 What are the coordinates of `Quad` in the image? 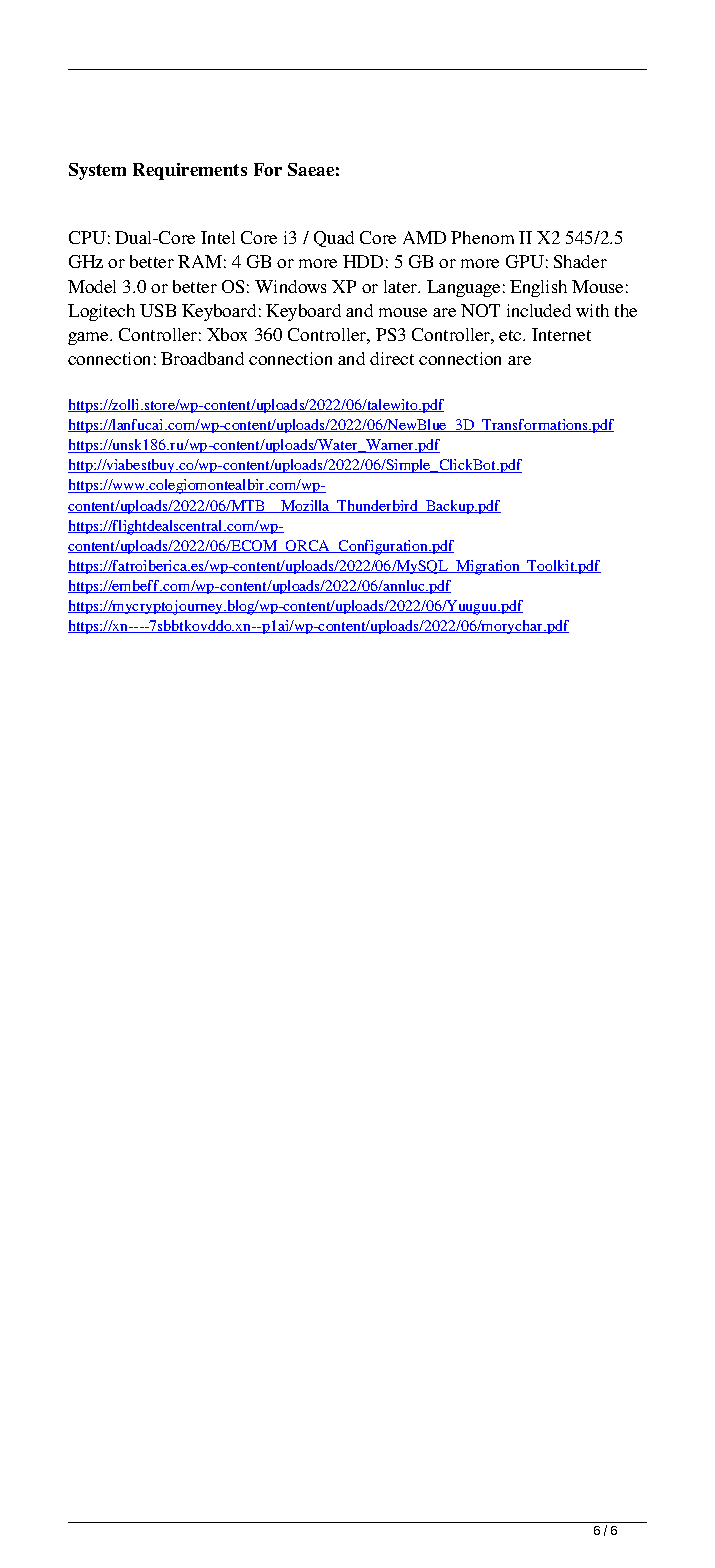 It's located at (334, 239).
